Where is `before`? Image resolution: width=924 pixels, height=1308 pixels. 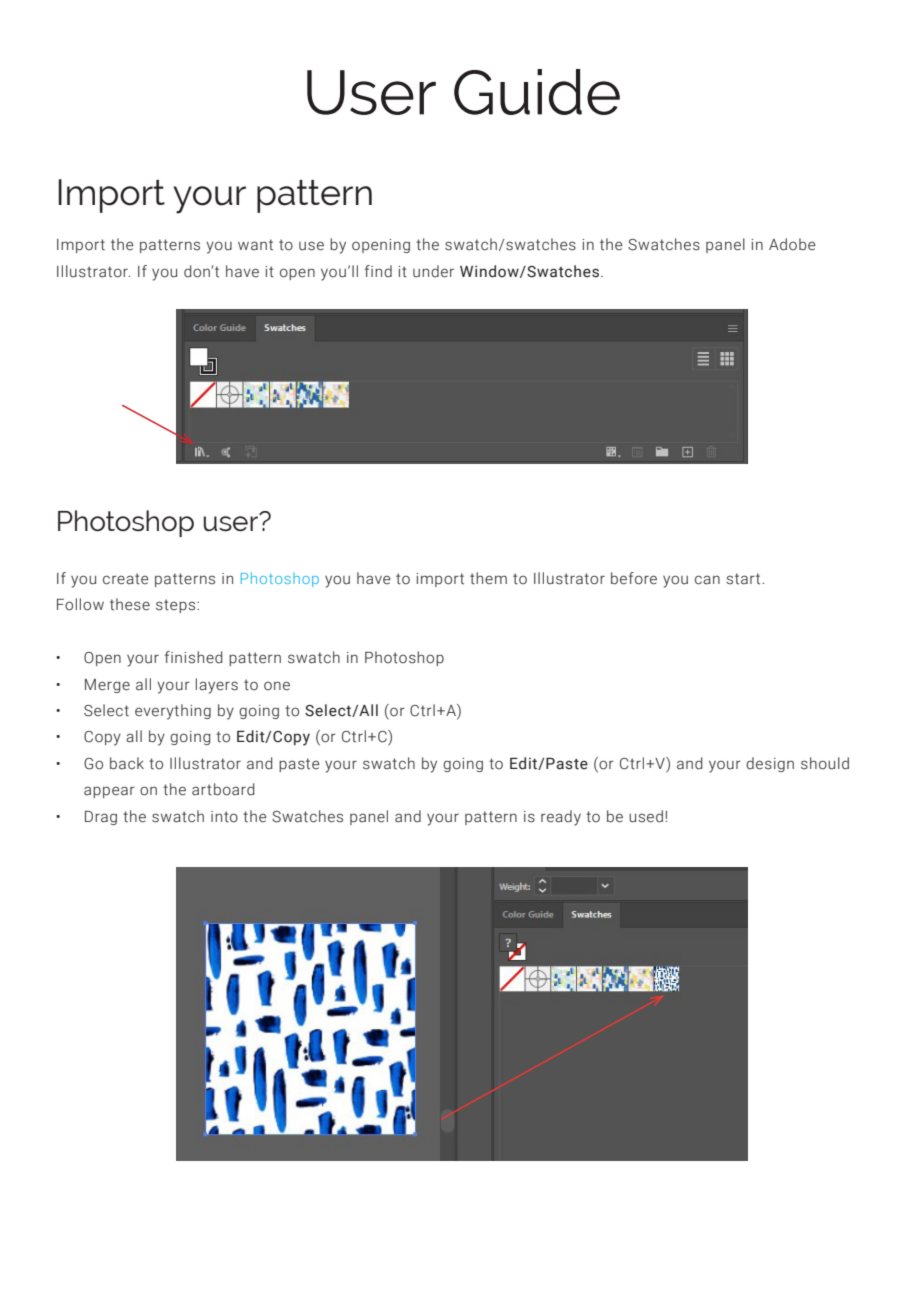 before is located at coordinates (634, 578).
